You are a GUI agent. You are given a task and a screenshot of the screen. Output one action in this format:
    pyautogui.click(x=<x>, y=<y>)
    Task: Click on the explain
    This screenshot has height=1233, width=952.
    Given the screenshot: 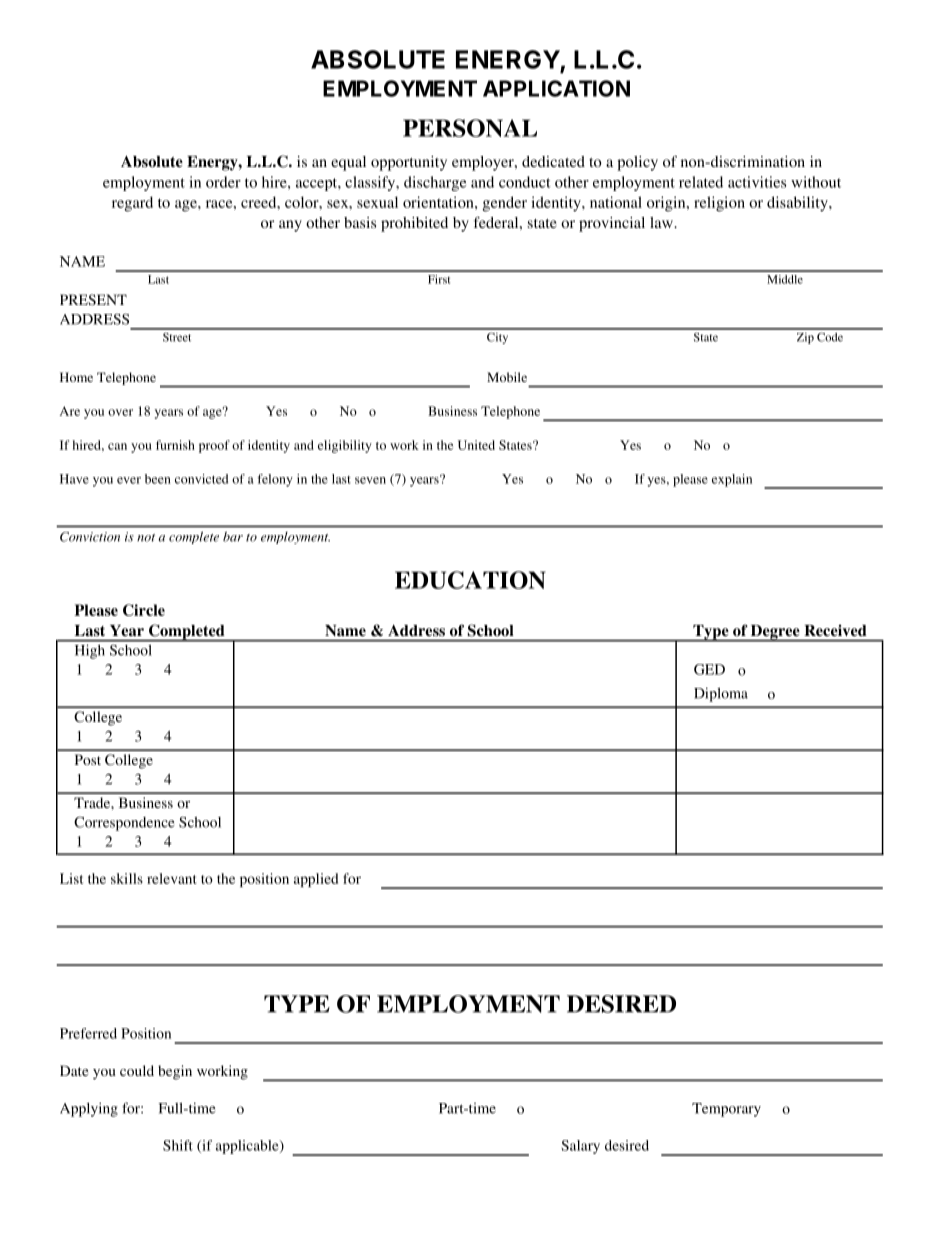 What is the action you would take?
    pyautogui.click(x=732, y=480)
